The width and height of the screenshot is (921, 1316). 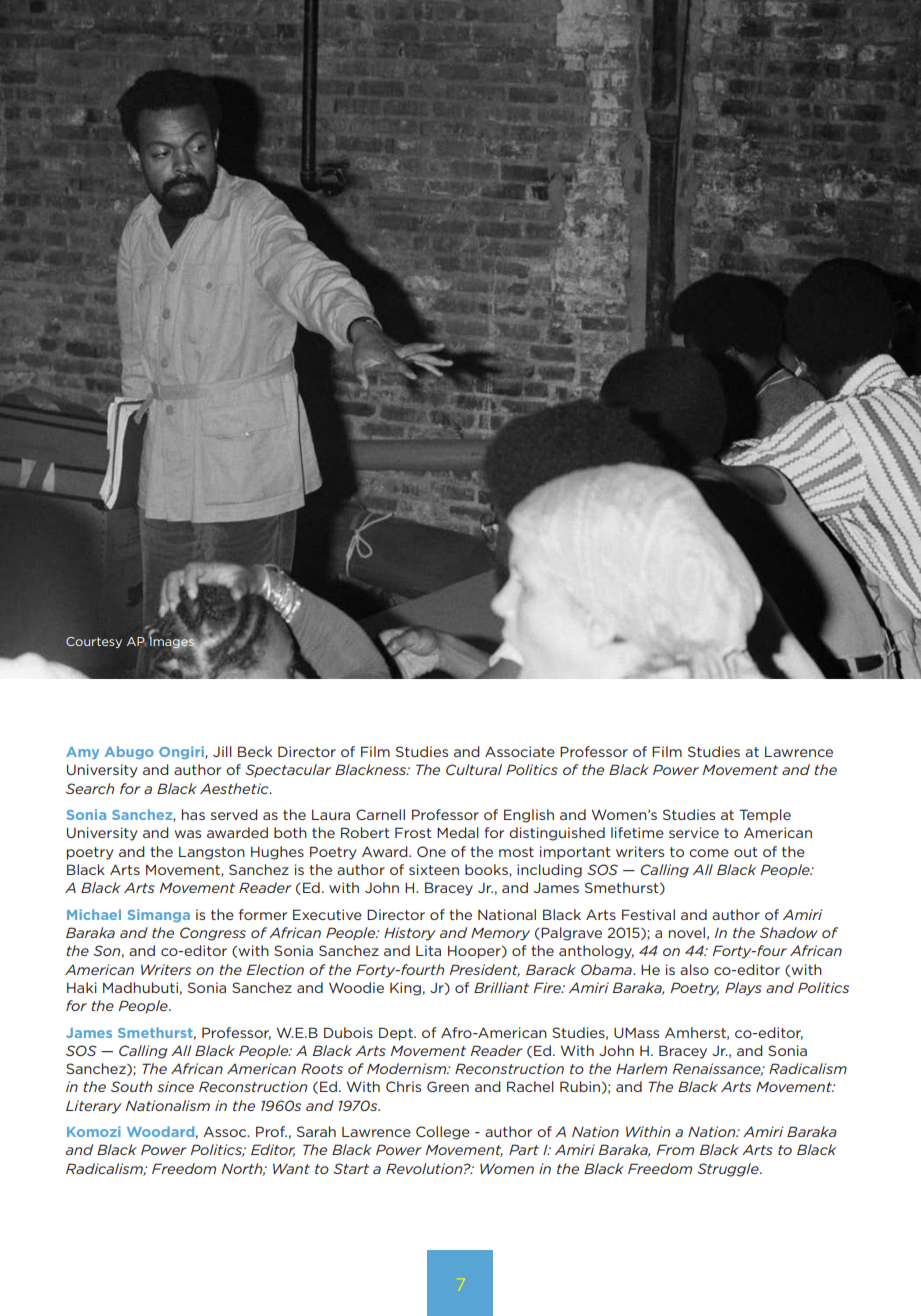 What do you see at coordinates (291, 1168) in the screenshot?
I see `Want` at bounding box center [291, 1168].
